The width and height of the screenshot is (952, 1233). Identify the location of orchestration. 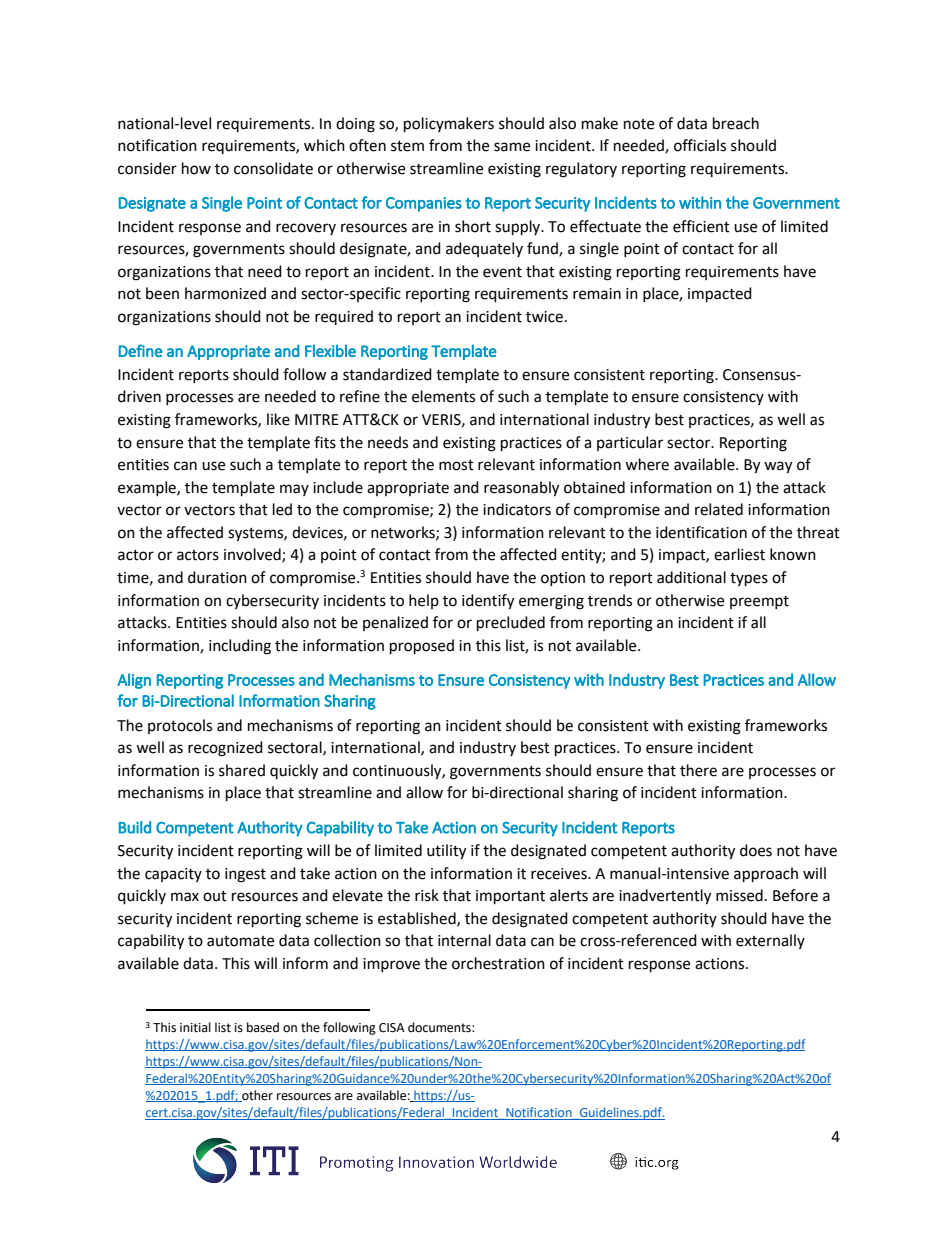
(498, 963).
